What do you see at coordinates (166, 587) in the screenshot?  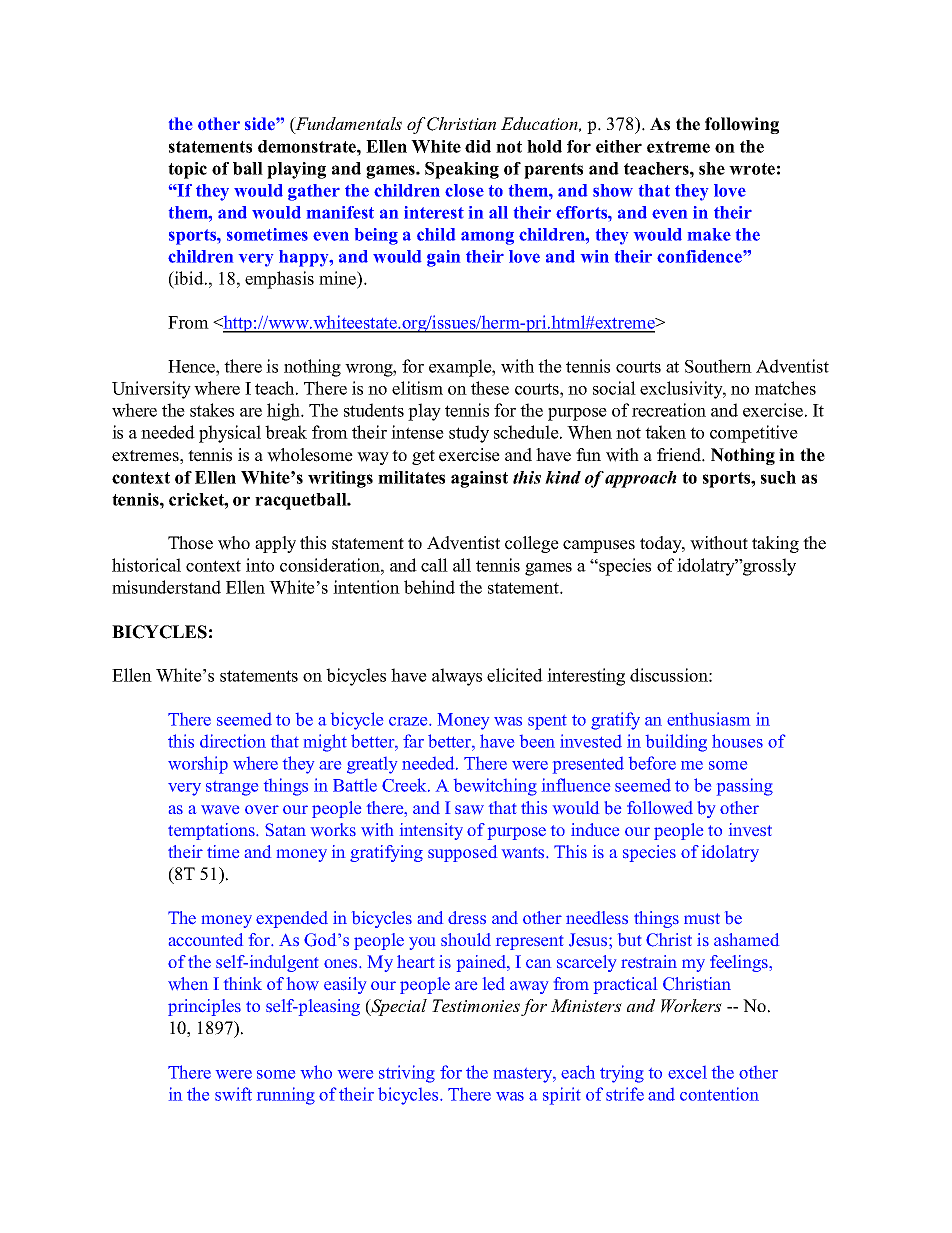 I see `misunderstand` at bounding box center [166, 587].
